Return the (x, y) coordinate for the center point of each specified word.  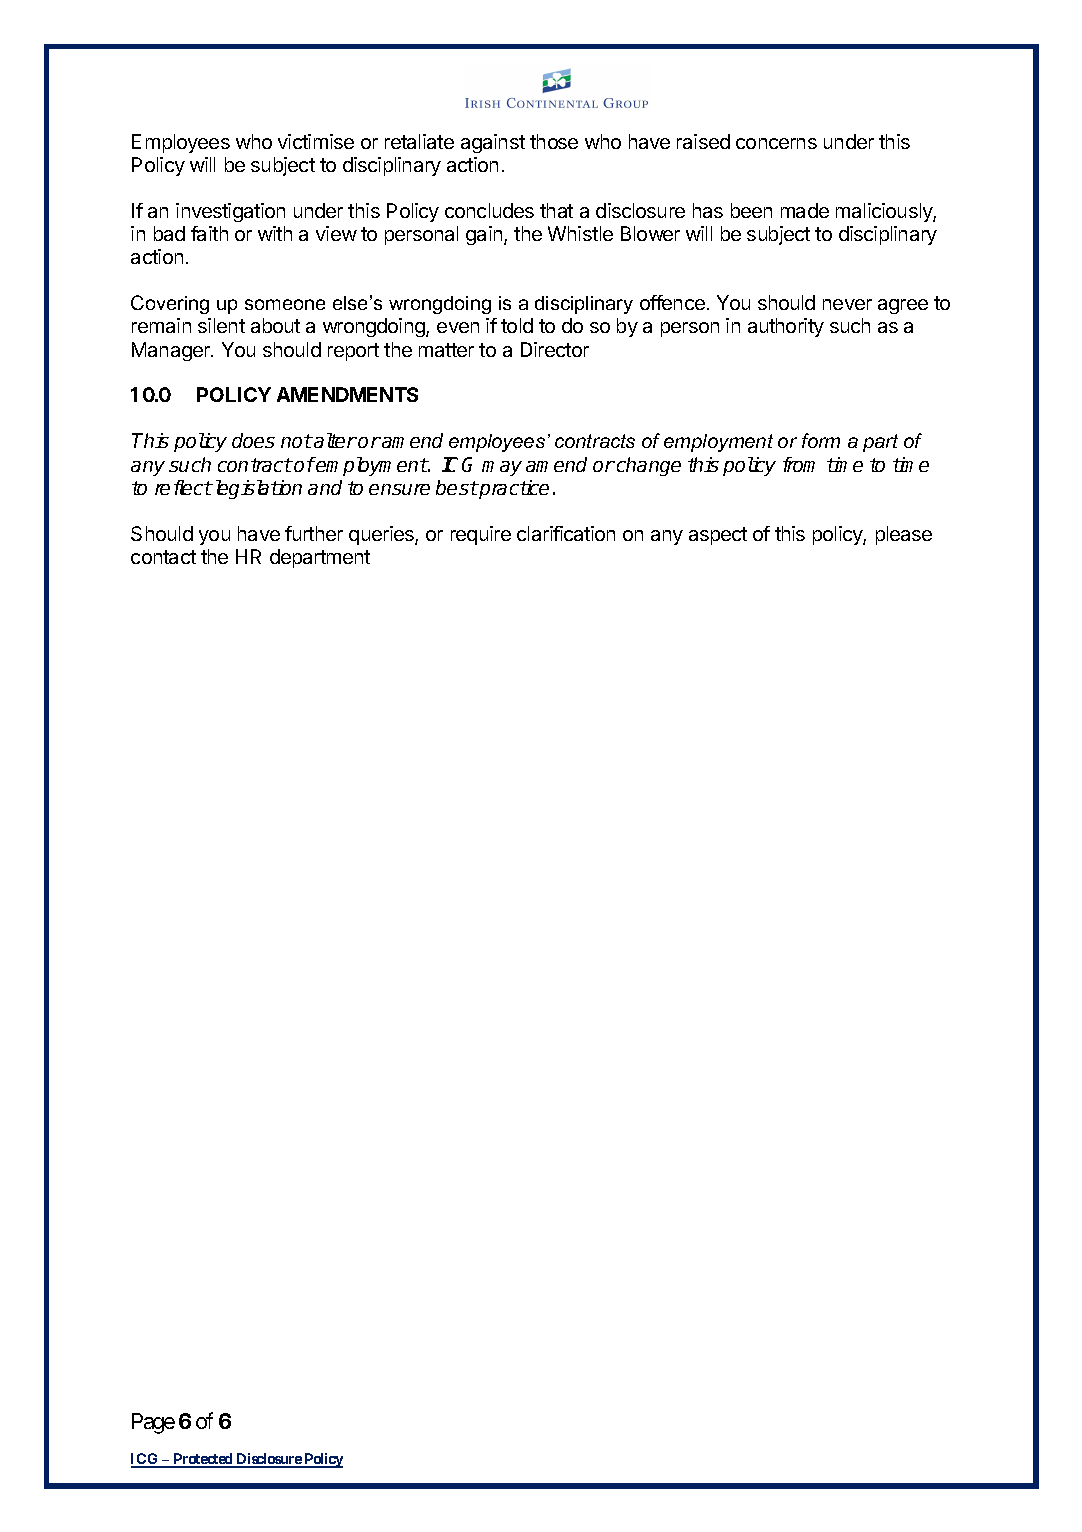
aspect (718, 536)
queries (382, 535)
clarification (566, 533)
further (314, 533)
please (904, 535)
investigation (230, 212)
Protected (203, 1460)
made (805, 210)
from (799, 464)
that (556, 210)
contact (163, 557)
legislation (257, 489)
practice (513, 489)
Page (153, 1423)
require (481, 535)
